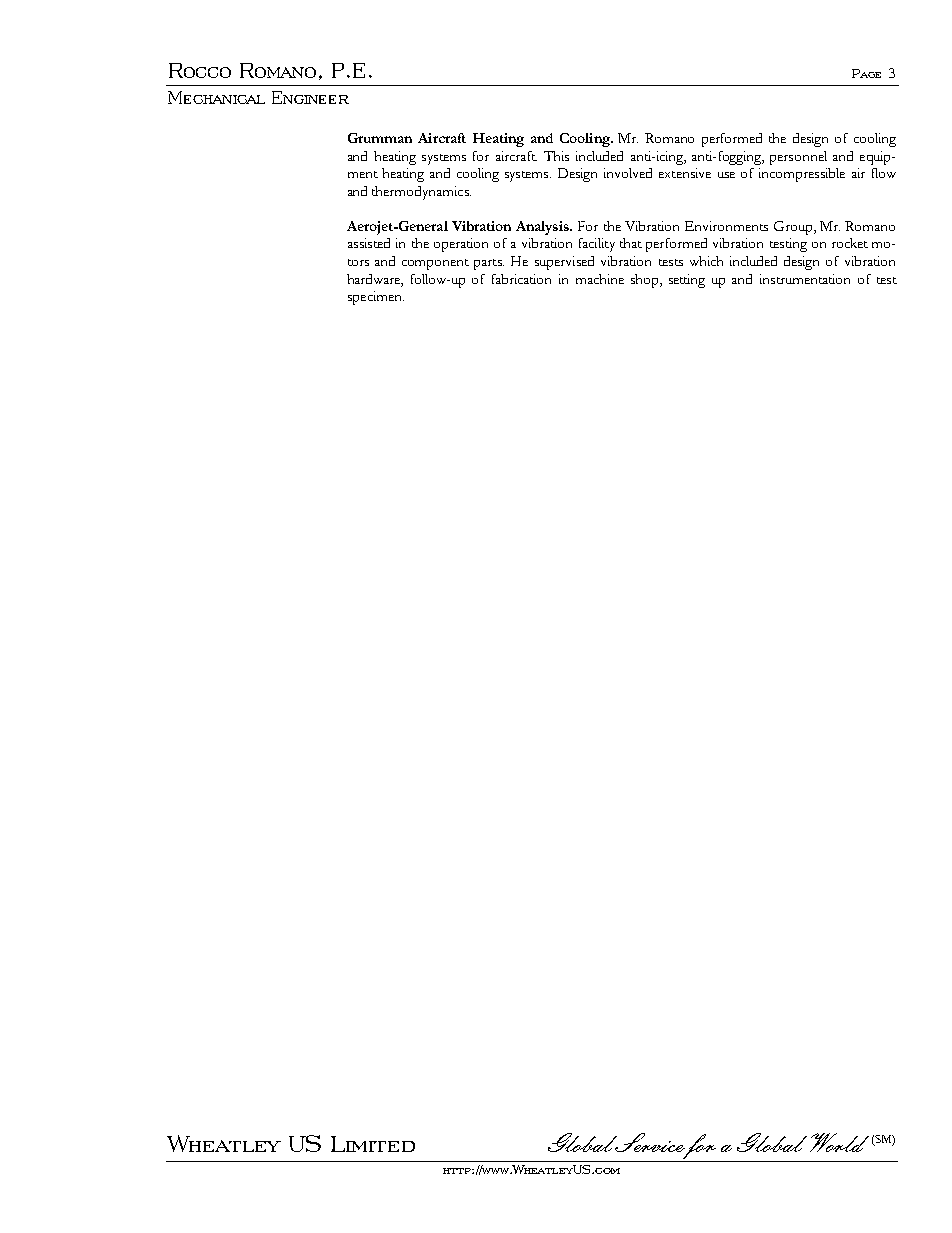 This page has height=1233, width=952. What do you see at coordinates (435, 264) in the page?
I see `component` at bounding box center [435, 264].
